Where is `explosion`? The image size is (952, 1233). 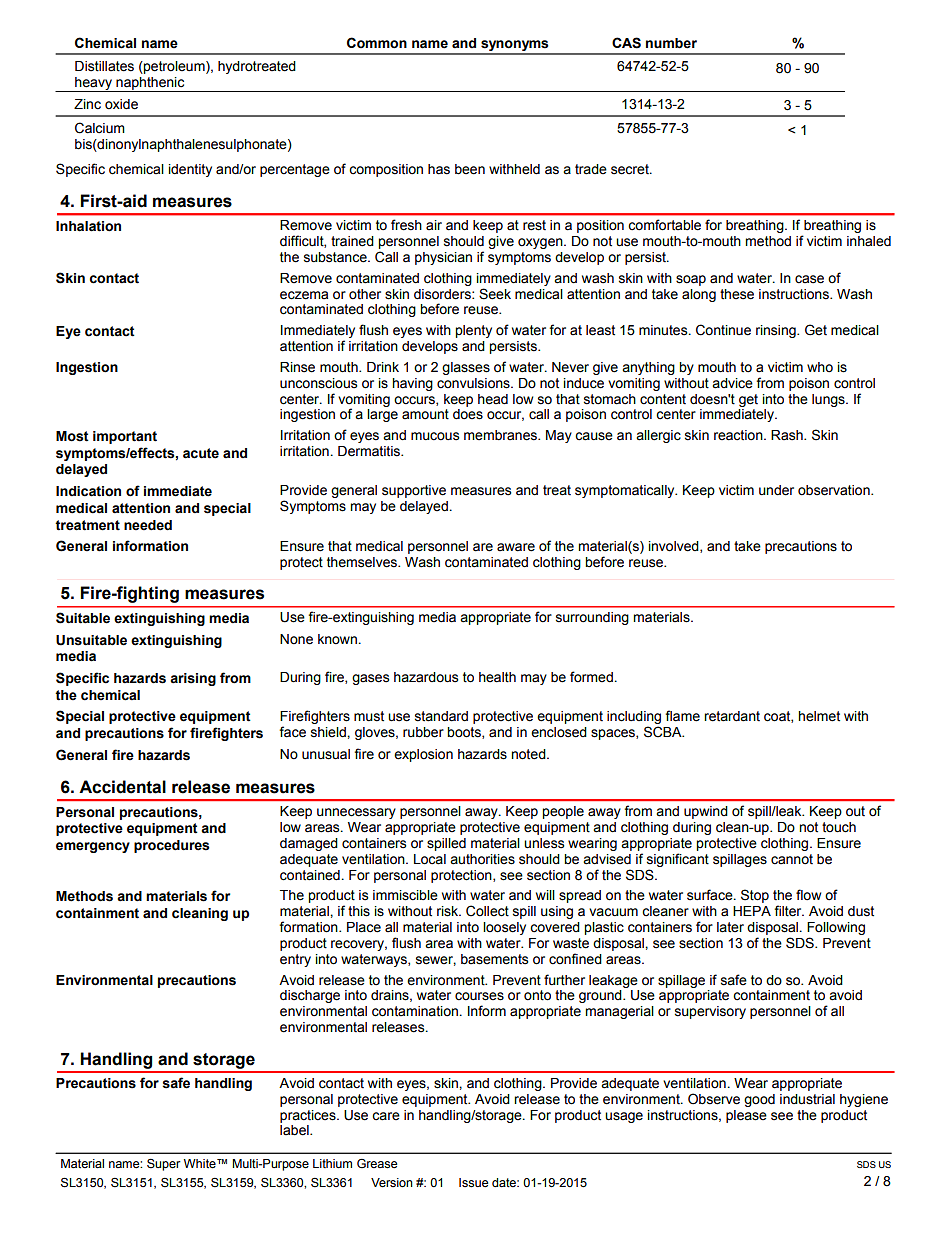 explosion is located at coordinates (423, 755).
